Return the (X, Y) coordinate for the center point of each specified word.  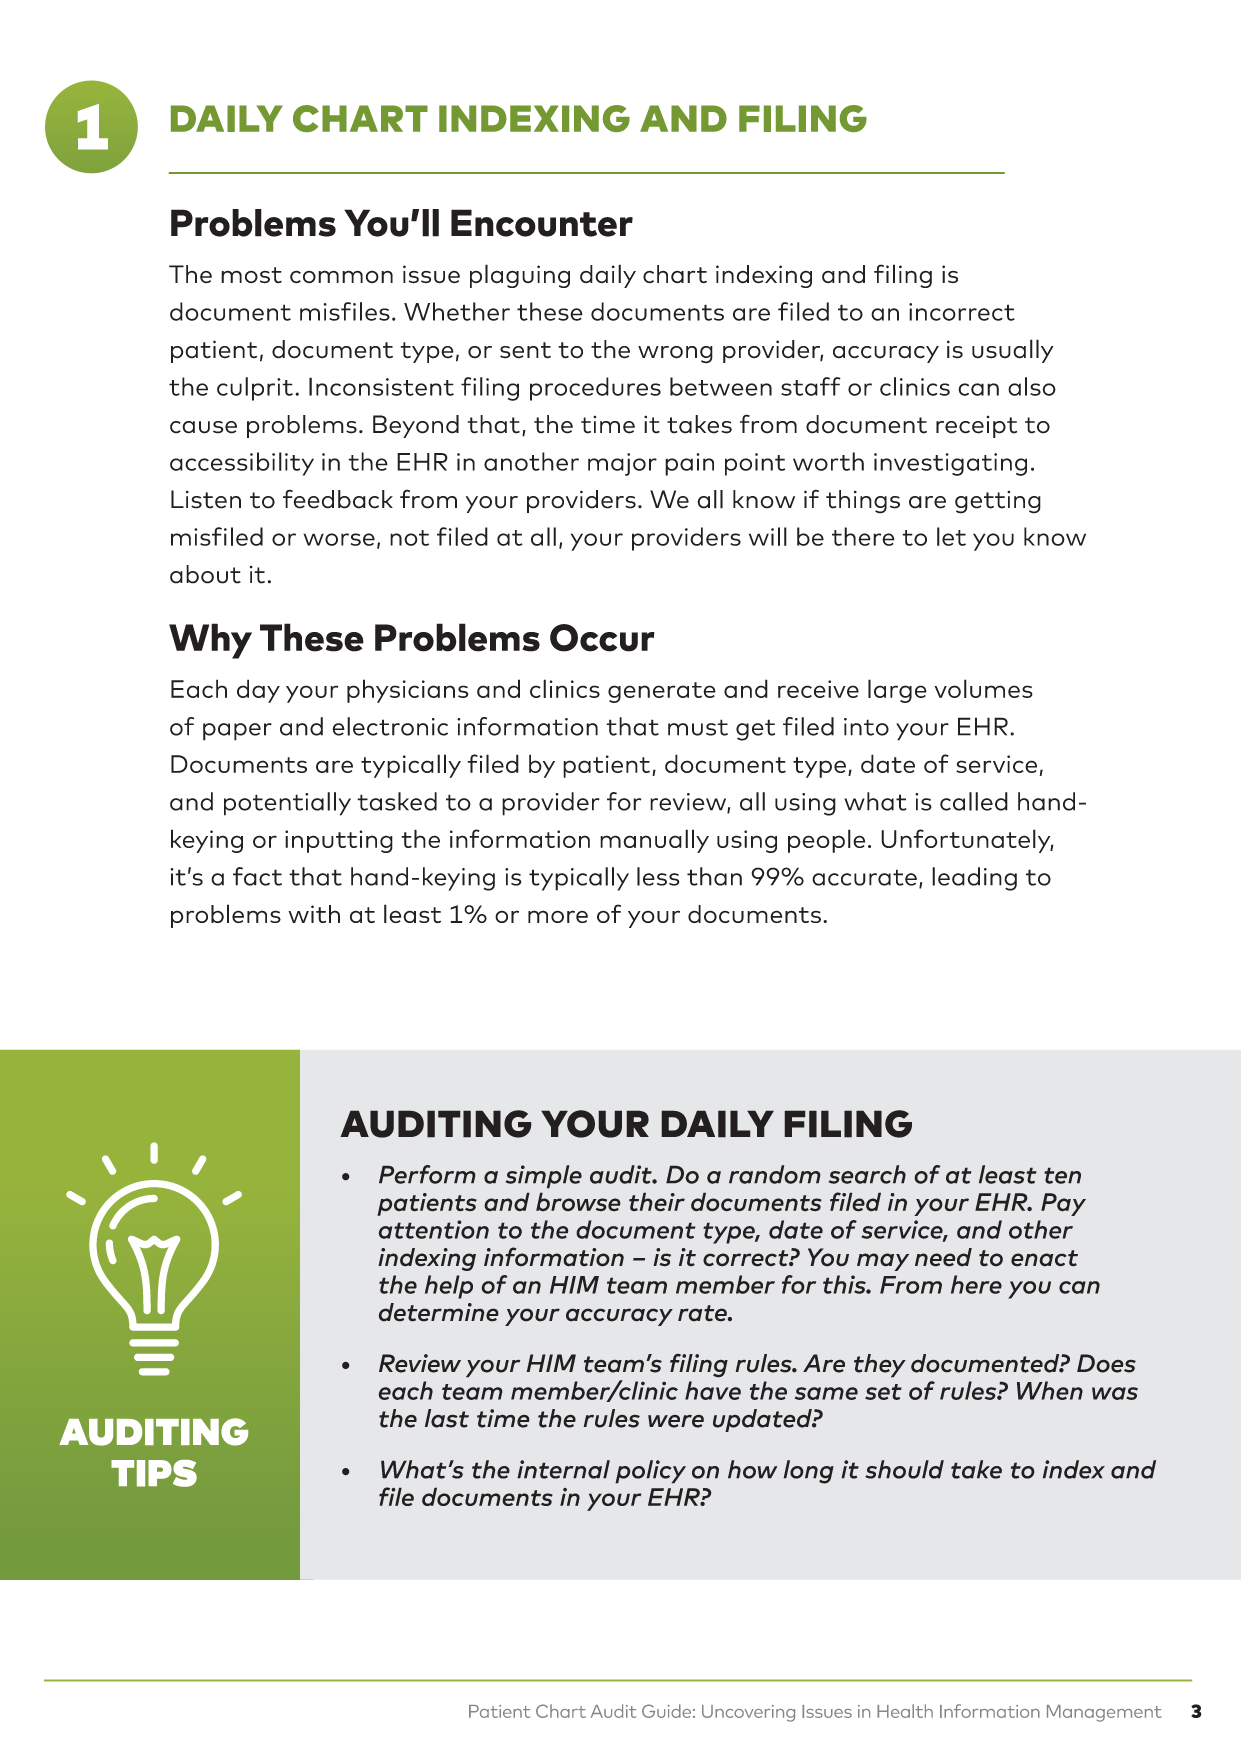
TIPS (154, 1473)
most (251, 275)
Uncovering (748, 1713)
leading (974, 879)
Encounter (542, 223)
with (314, 914)
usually (1012, 351)
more (558, 916)
